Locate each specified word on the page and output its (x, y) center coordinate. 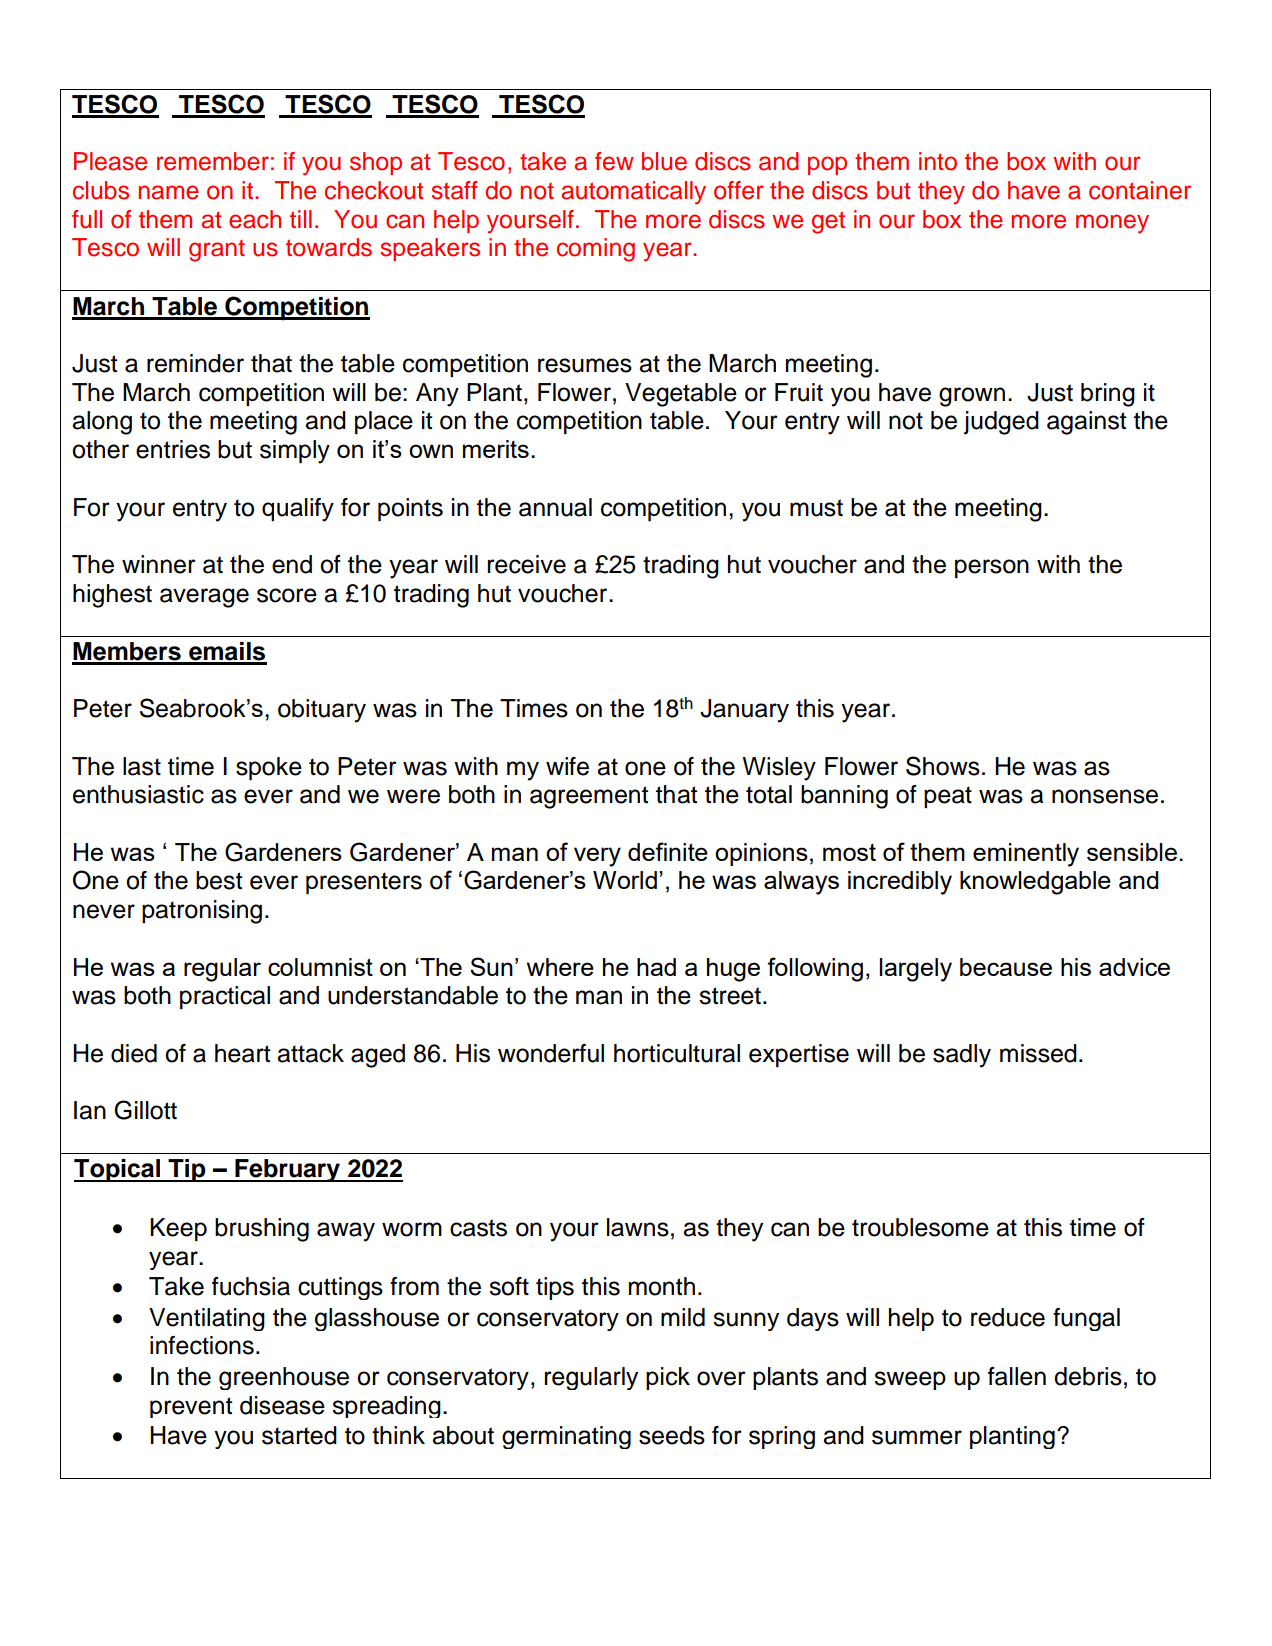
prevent (191, 1407)
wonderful (551, 1053)
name (169, 192)
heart (242, 1053)
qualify (298, 510)
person (992, 568)
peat (948, 797)
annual (555, 507)
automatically (634, 193)
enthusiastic (138, 794)
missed (1038, 1053)
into (938, 161)
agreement (589, 797)
